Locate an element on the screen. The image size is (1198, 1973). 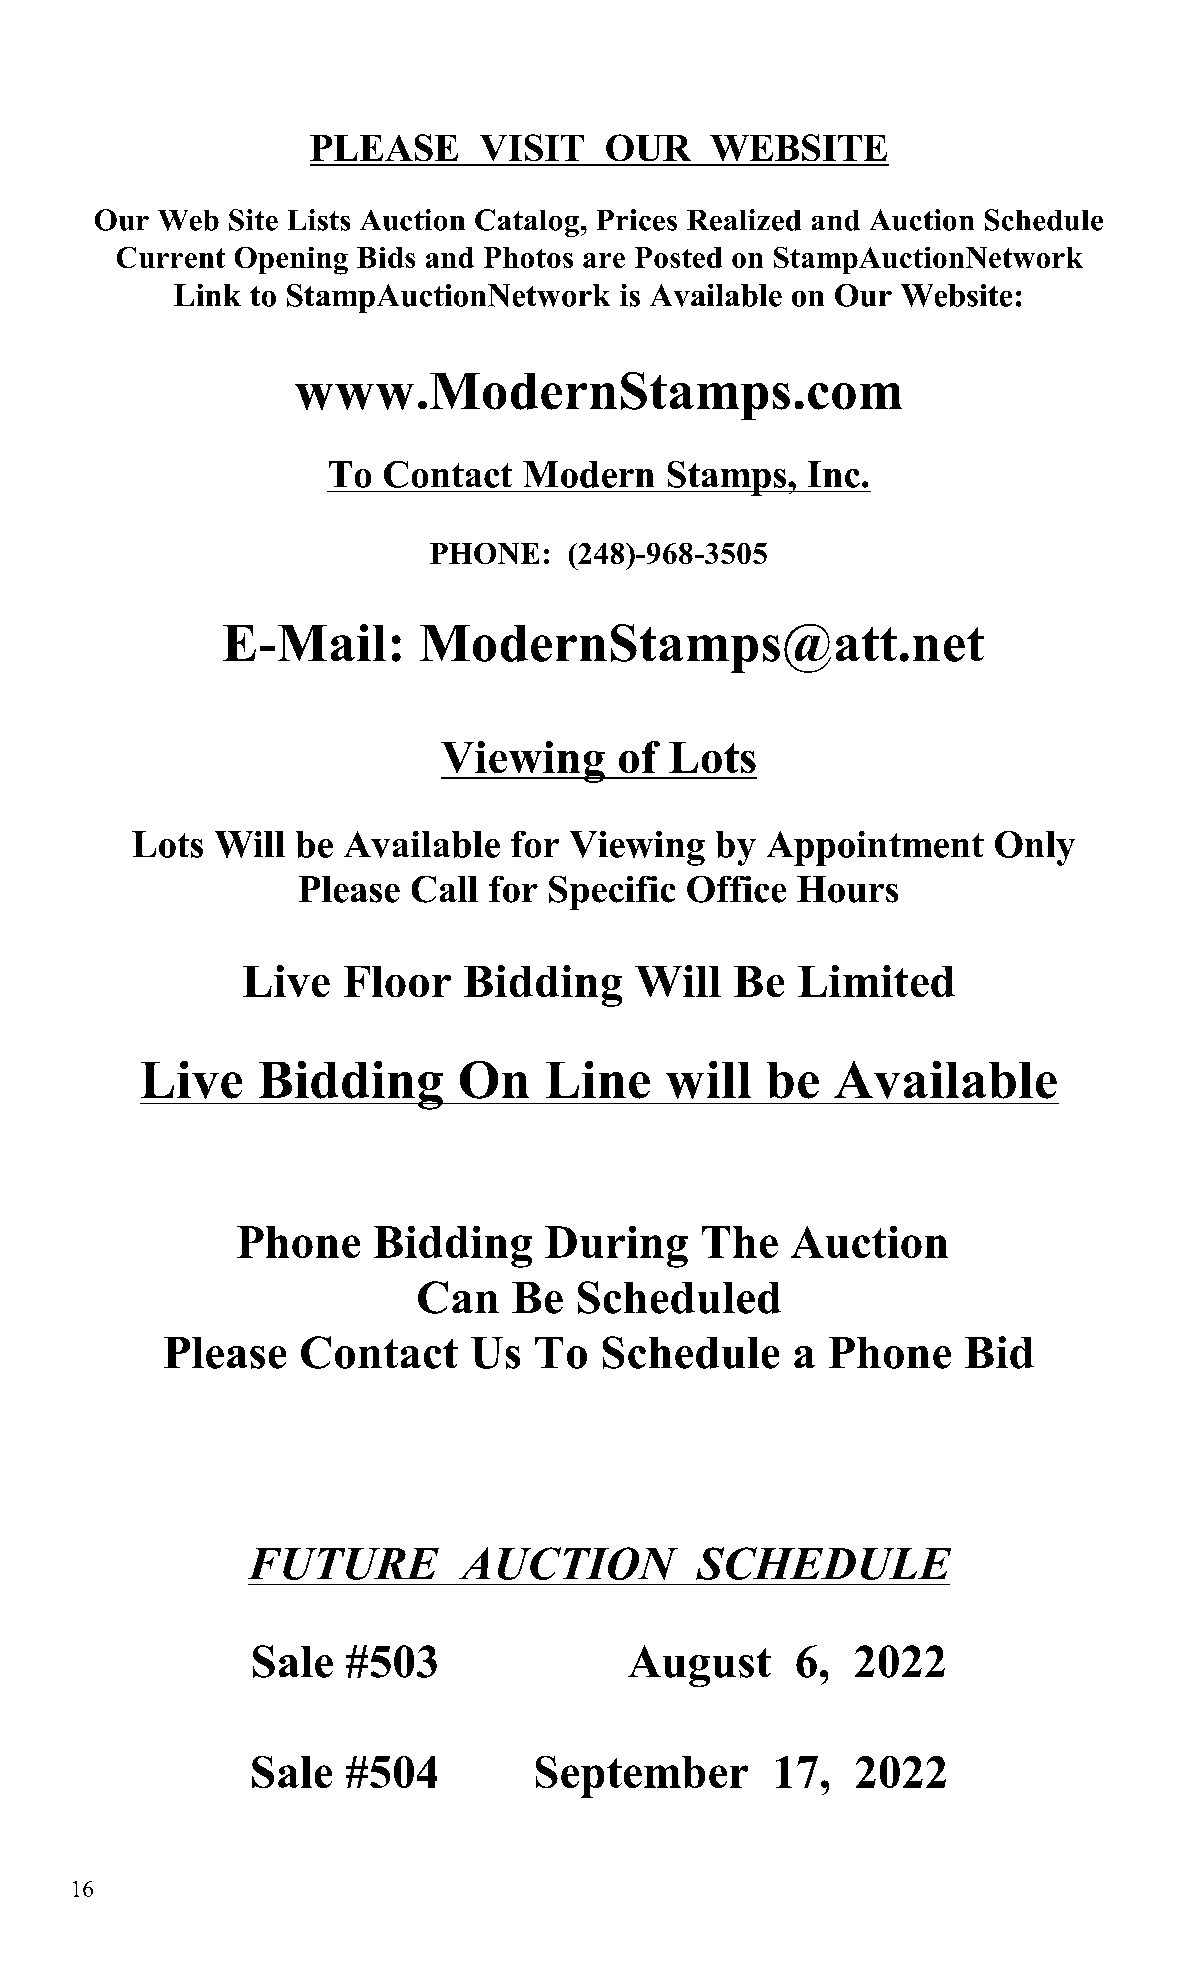
FUTURE is located at coordinates (343, 1564).
